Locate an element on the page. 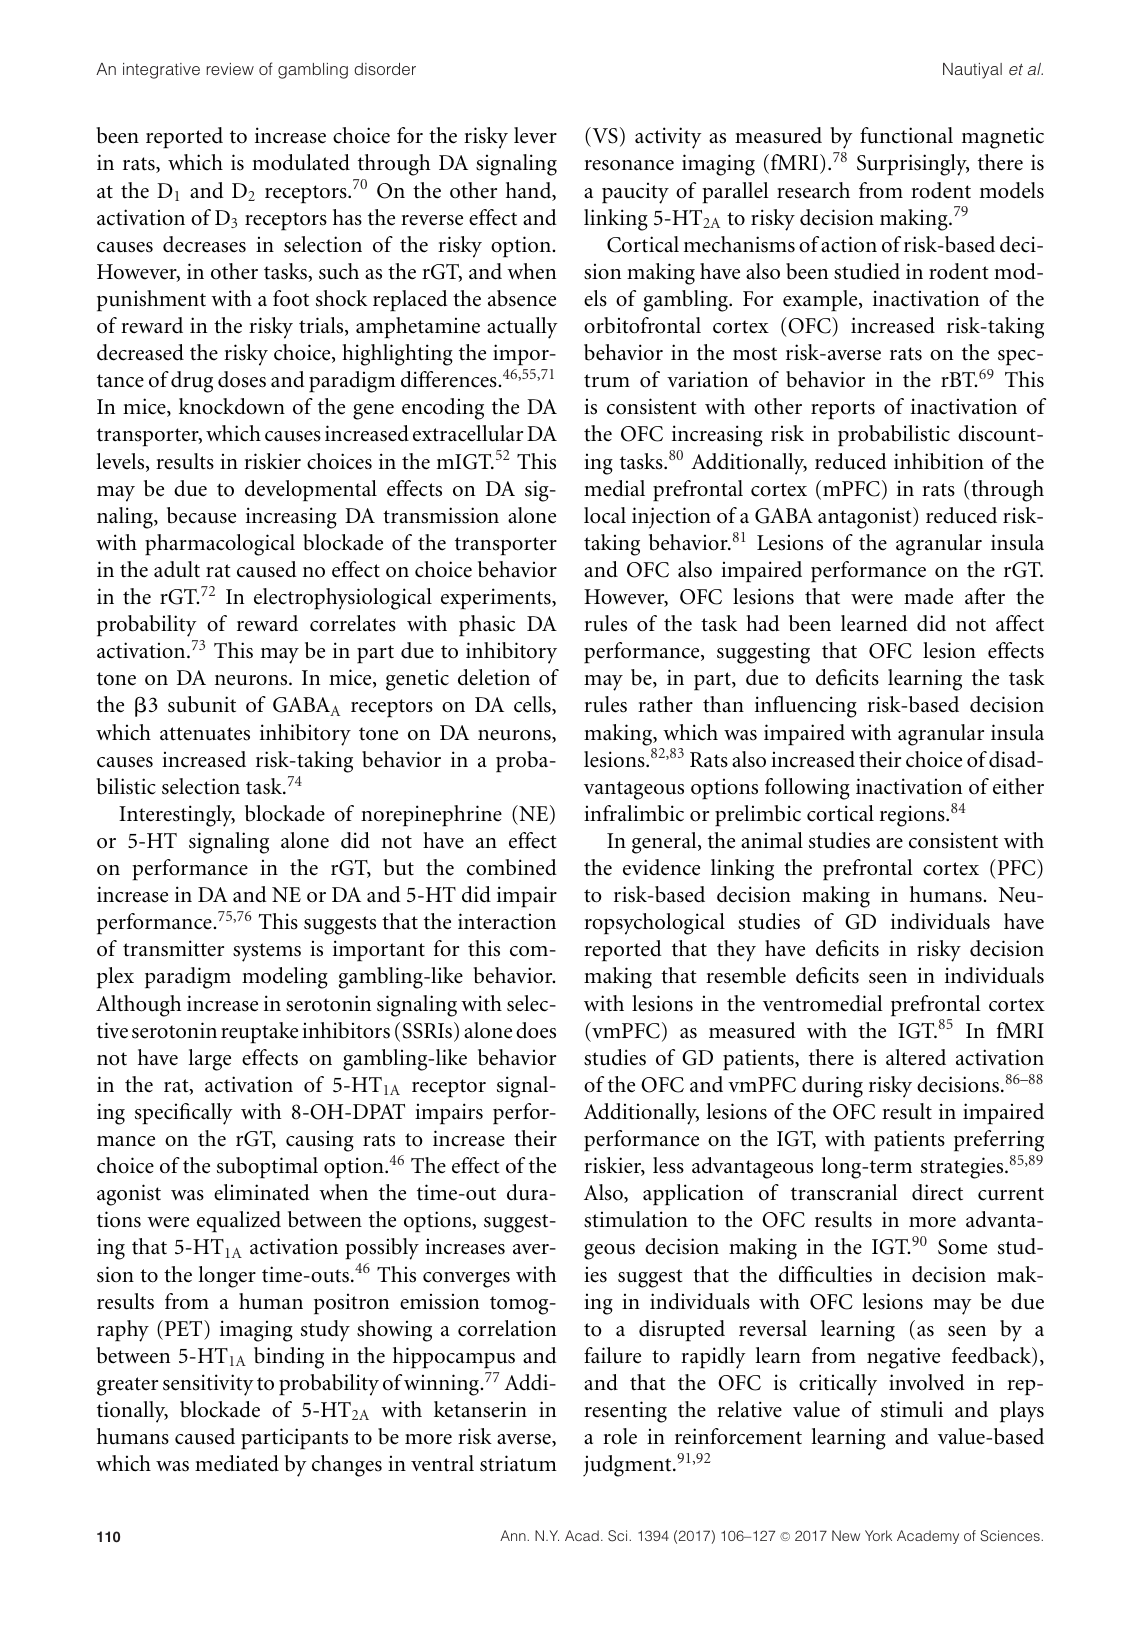 This image has height=1632, width=1142. review is located at coordinates (230, 69).
